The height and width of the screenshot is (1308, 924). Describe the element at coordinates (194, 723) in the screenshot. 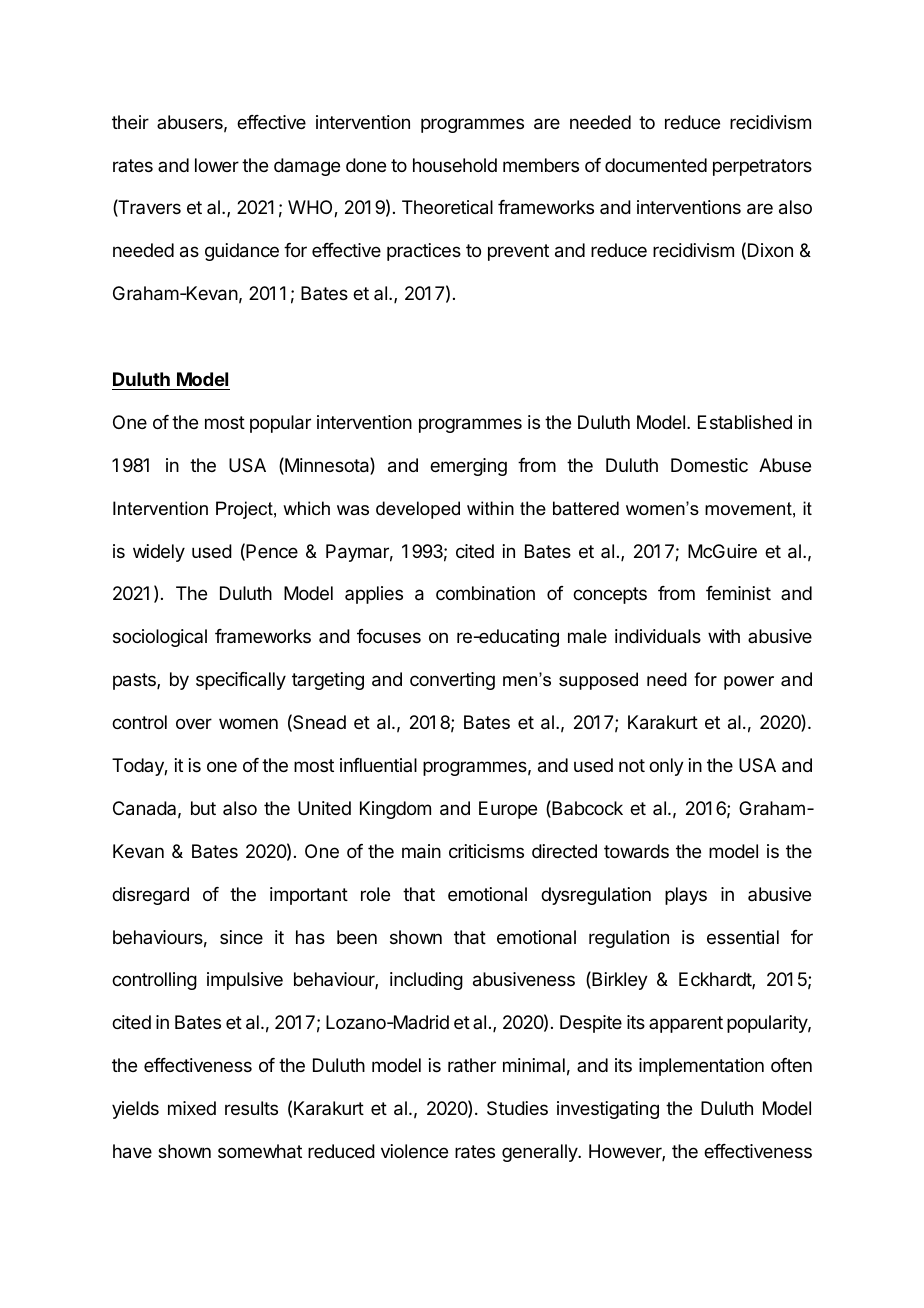

I see `over` at that location.
